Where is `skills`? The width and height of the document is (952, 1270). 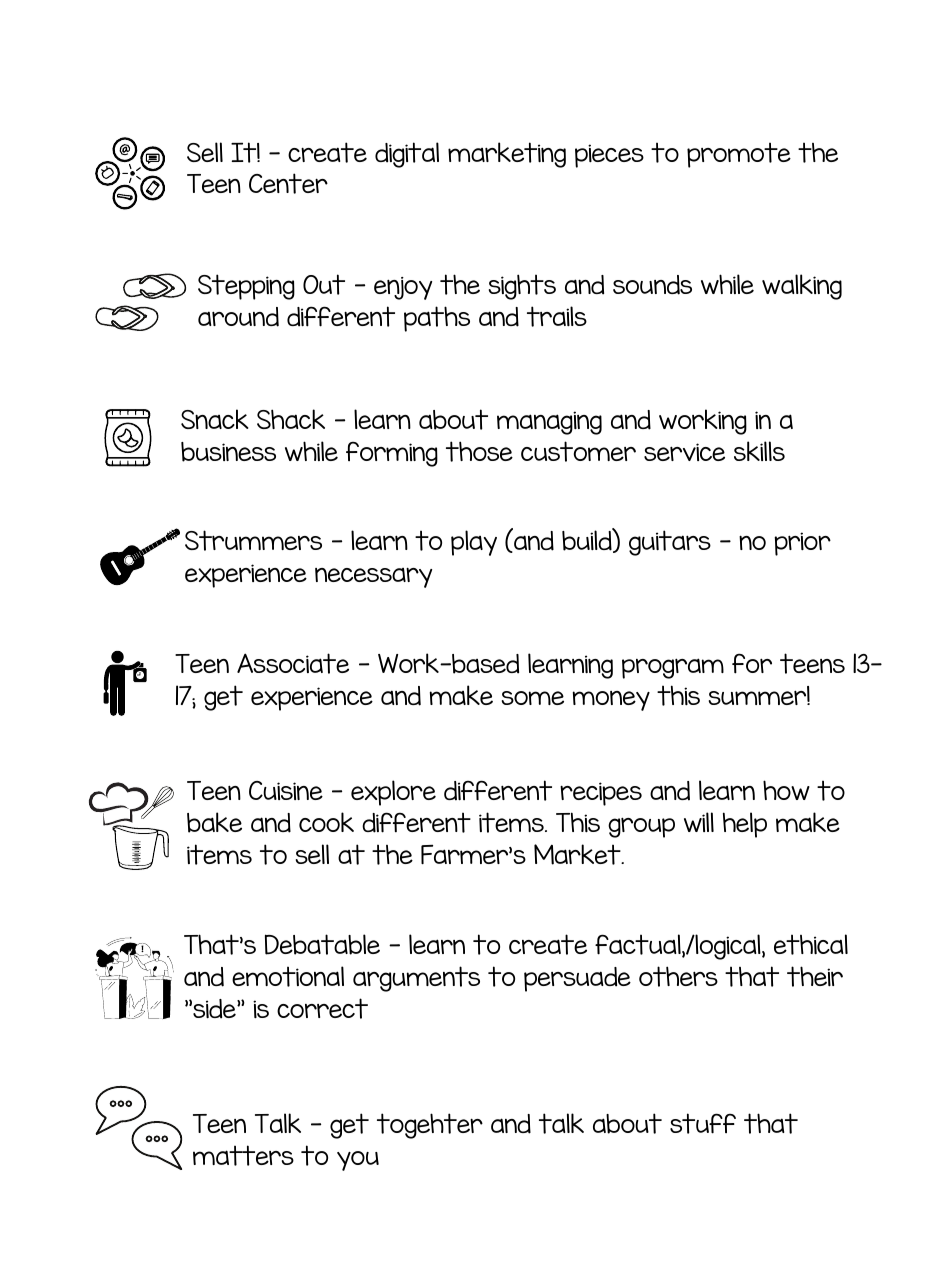 skills is located at coordinates (759, 451).
